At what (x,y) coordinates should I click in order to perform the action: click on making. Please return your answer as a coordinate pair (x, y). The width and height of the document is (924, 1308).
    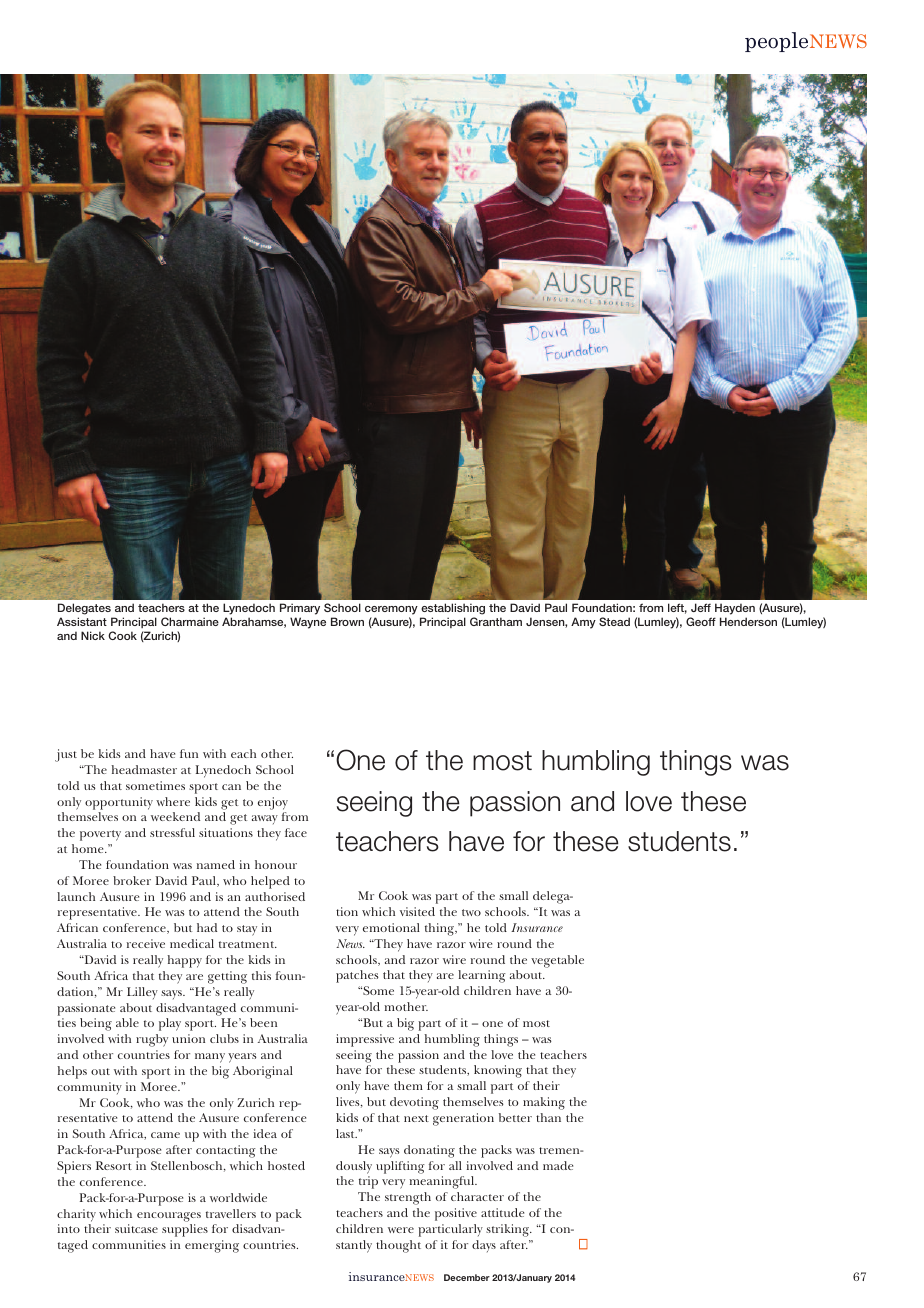
    Looking at the image, I should click on (544, 1103).
